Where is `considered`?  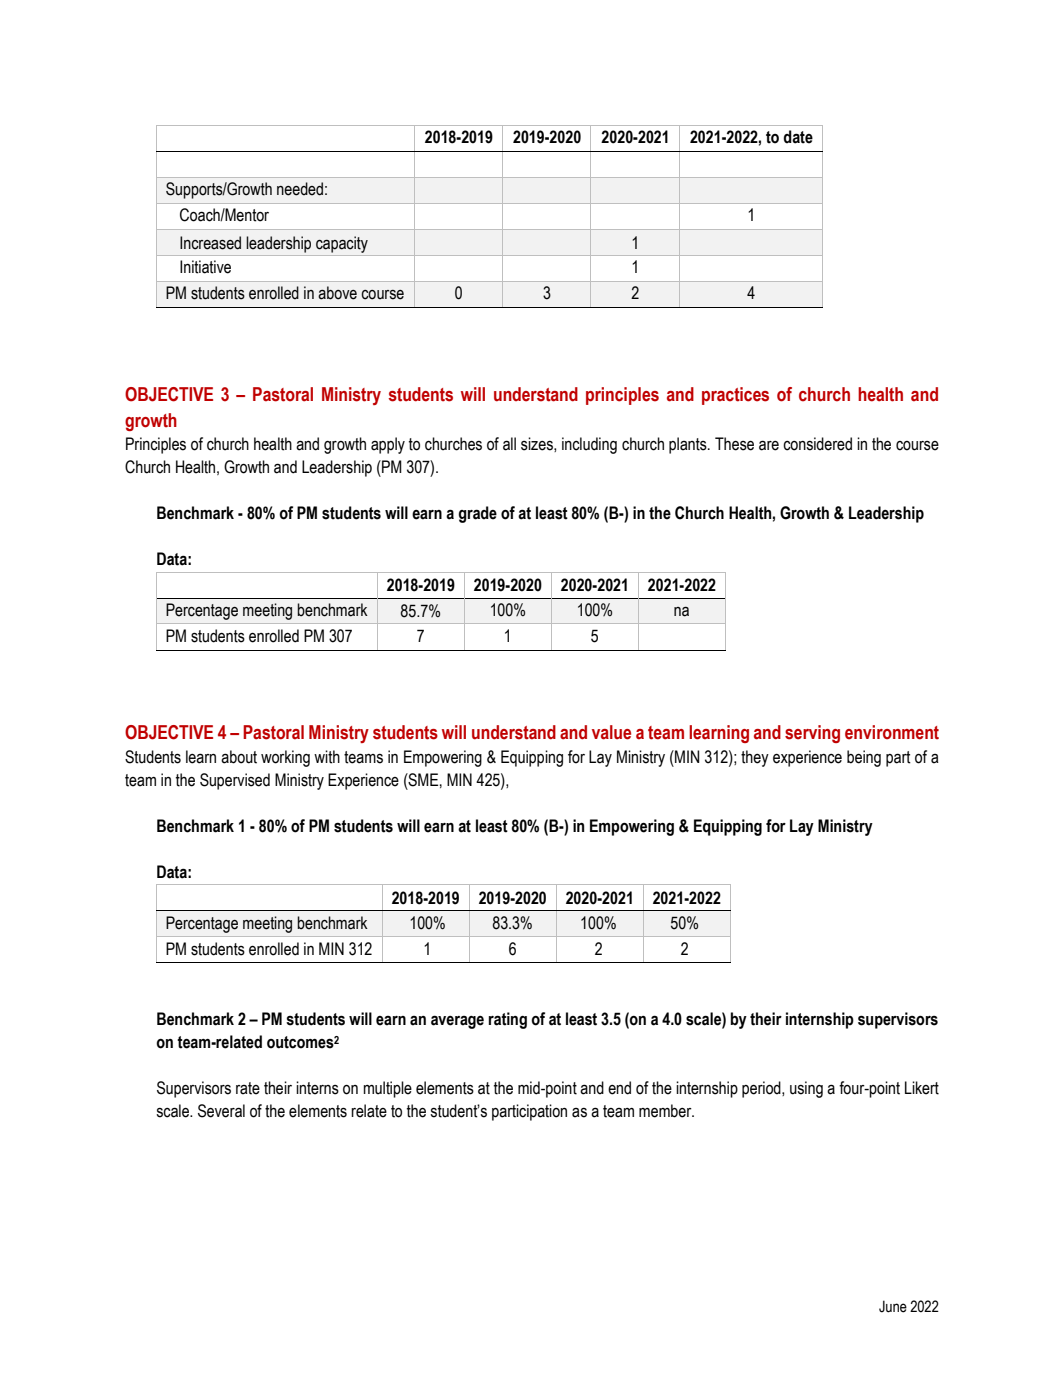 considered is located at coordinates (817, 444).
